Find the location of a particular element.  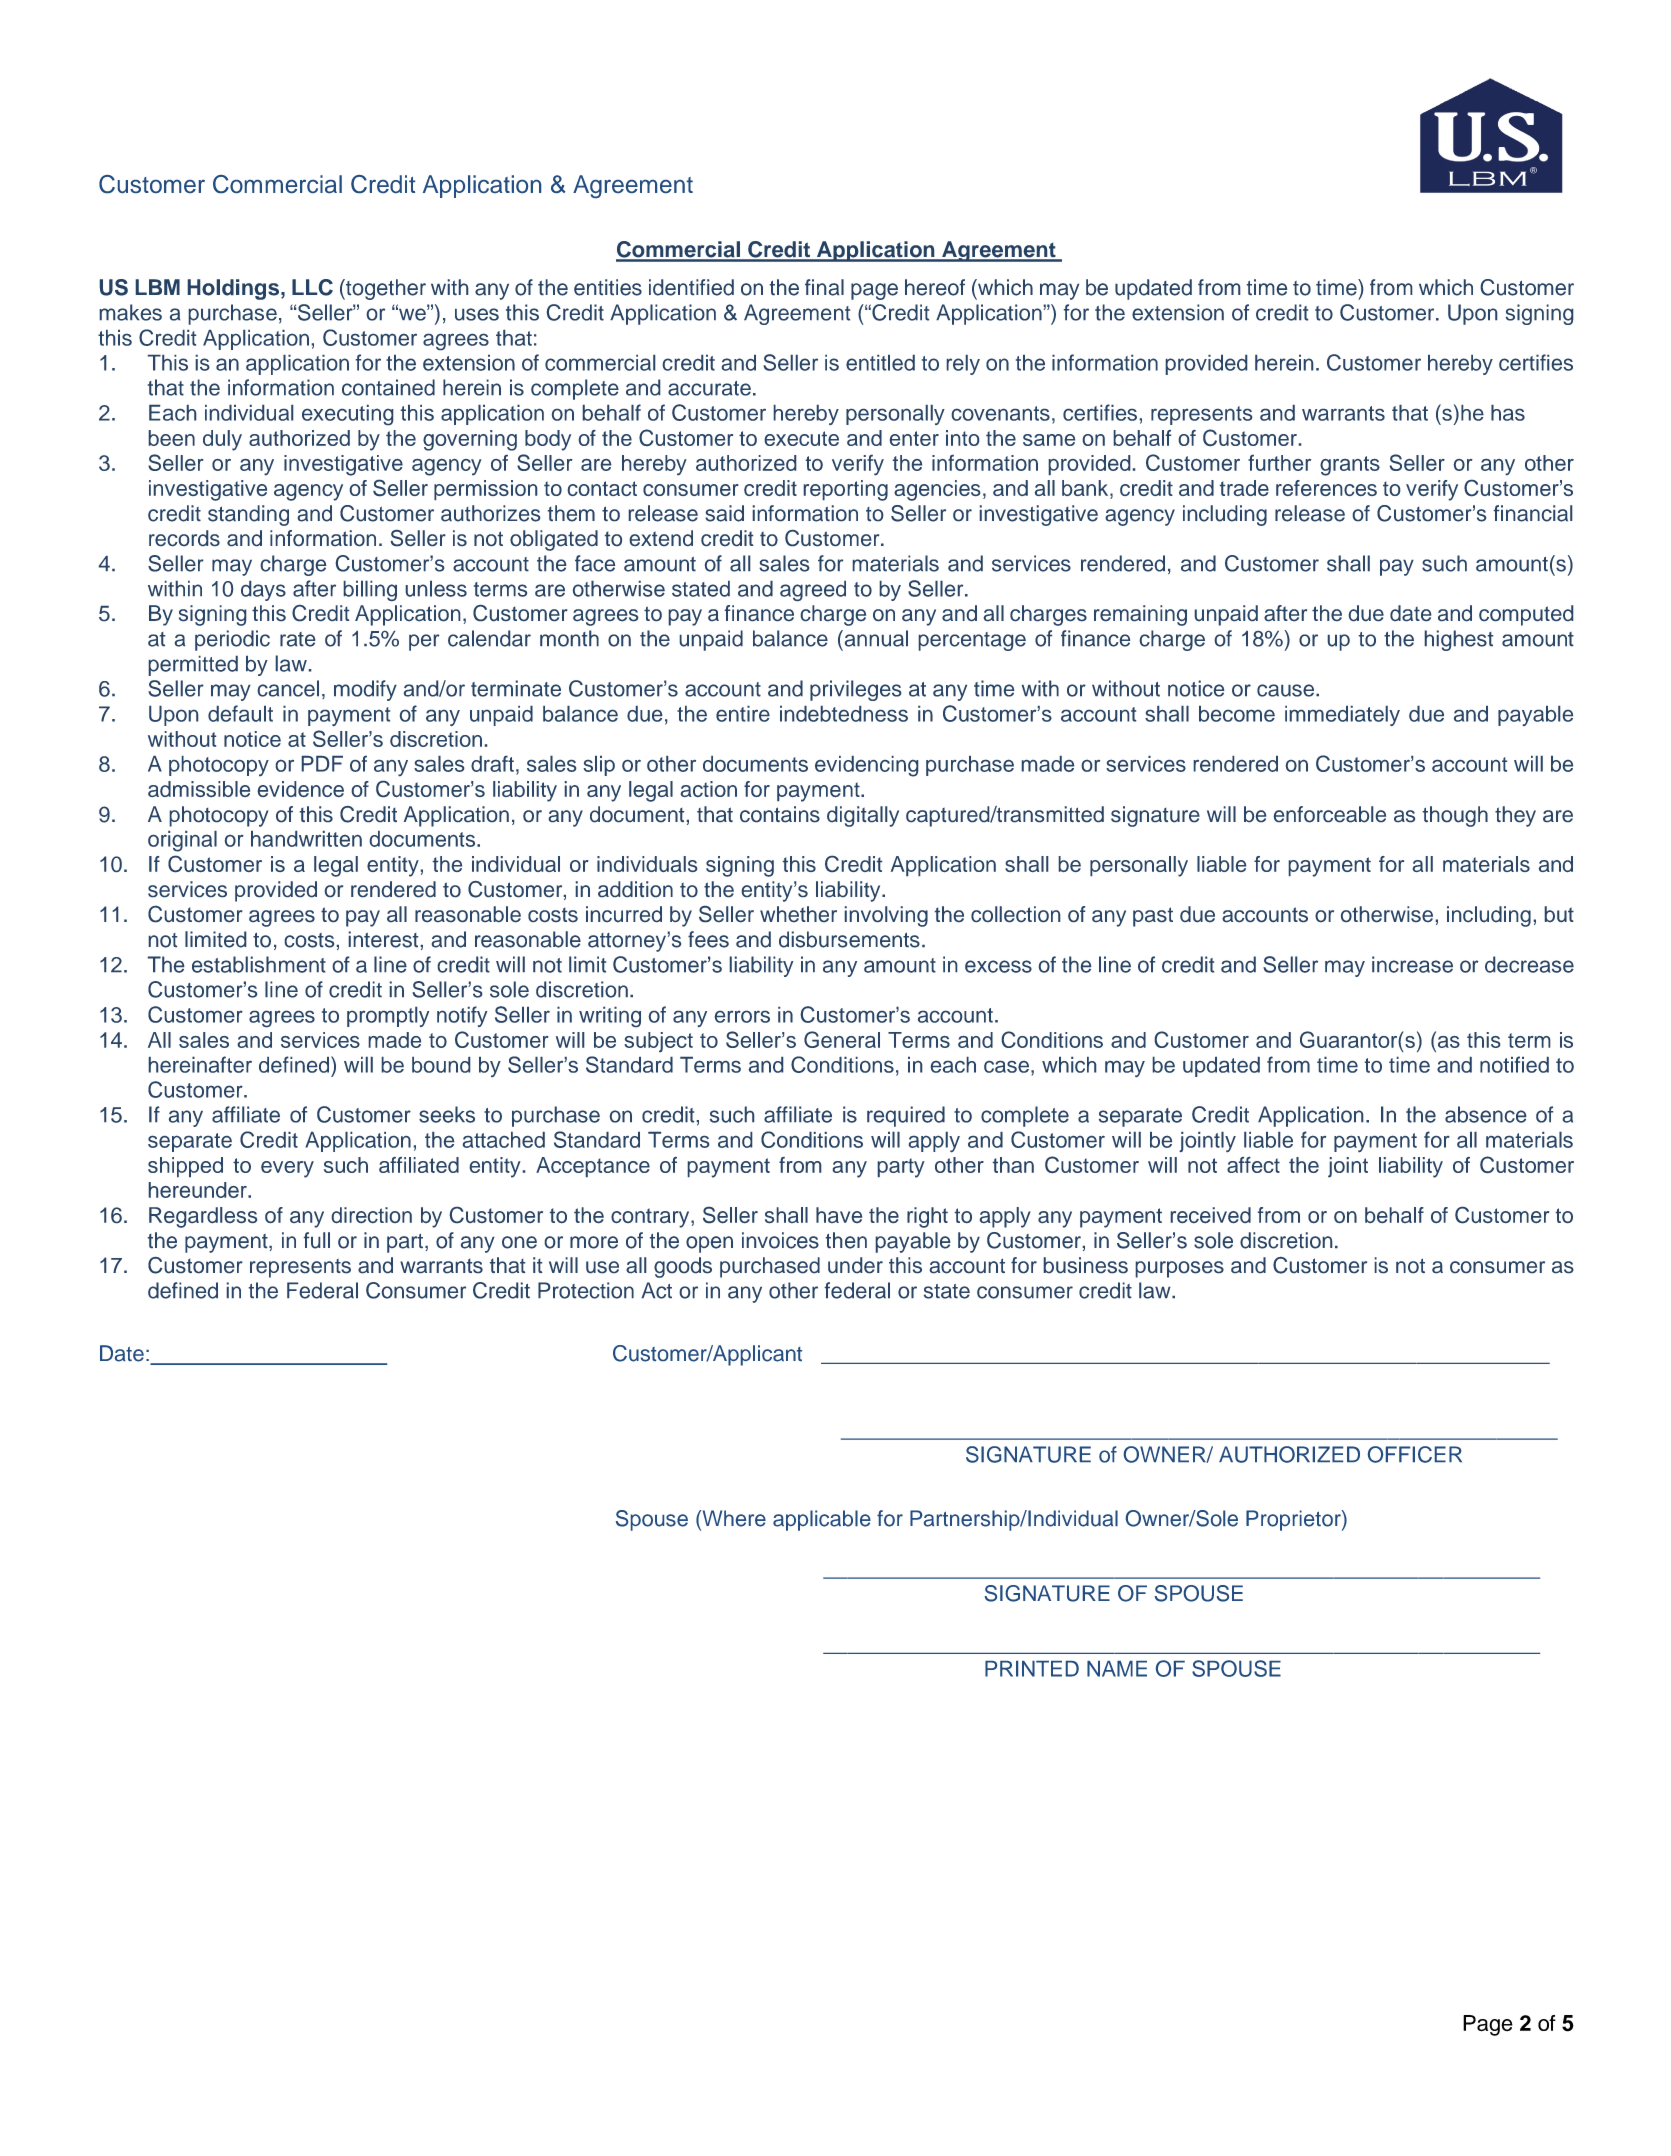

absence is located at coordinates (1485, 1114).
